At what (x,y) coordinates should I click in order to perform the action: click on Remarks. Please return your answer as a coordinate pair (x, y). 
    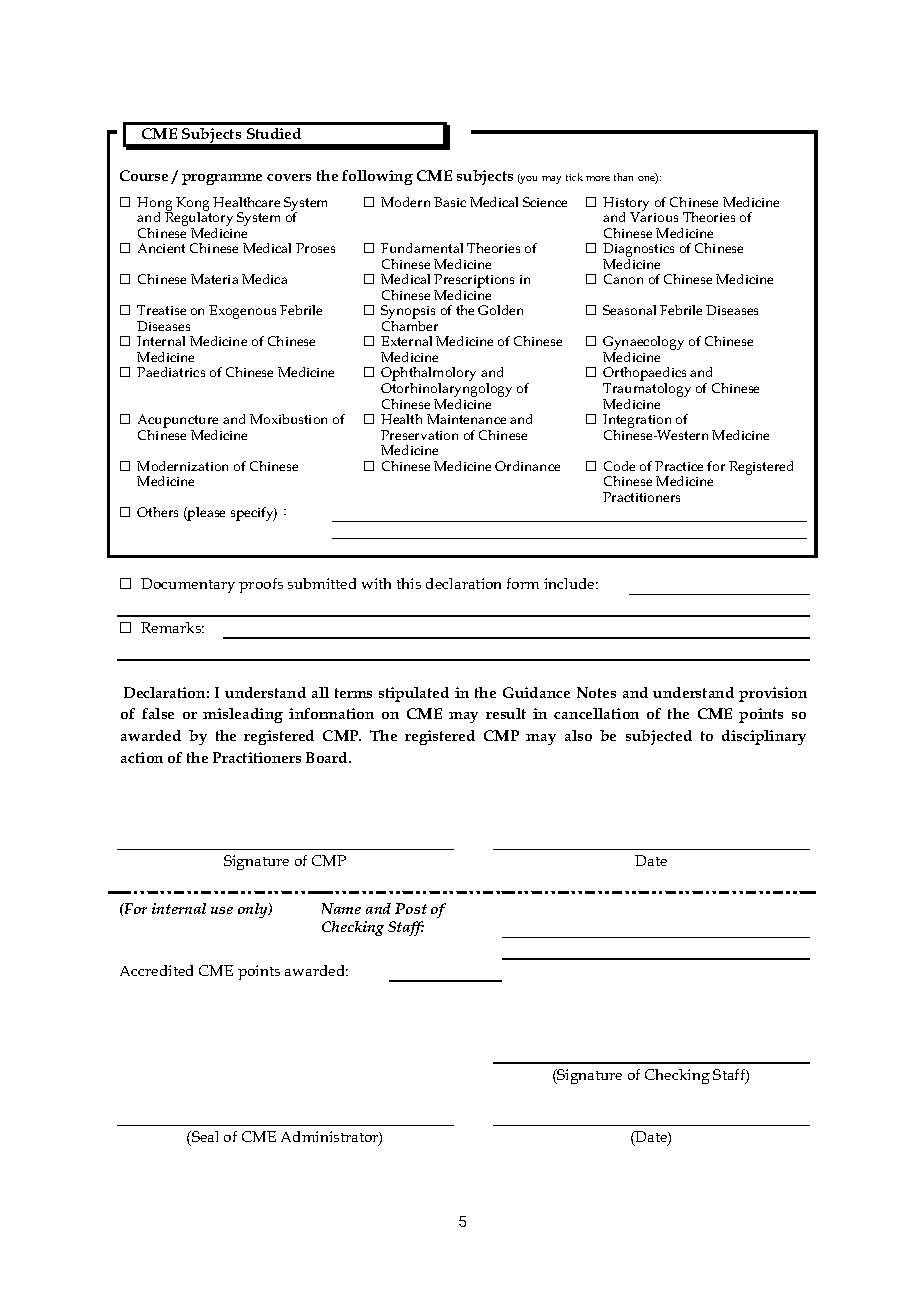
    Looking at the image, I should click on (172, 627).
